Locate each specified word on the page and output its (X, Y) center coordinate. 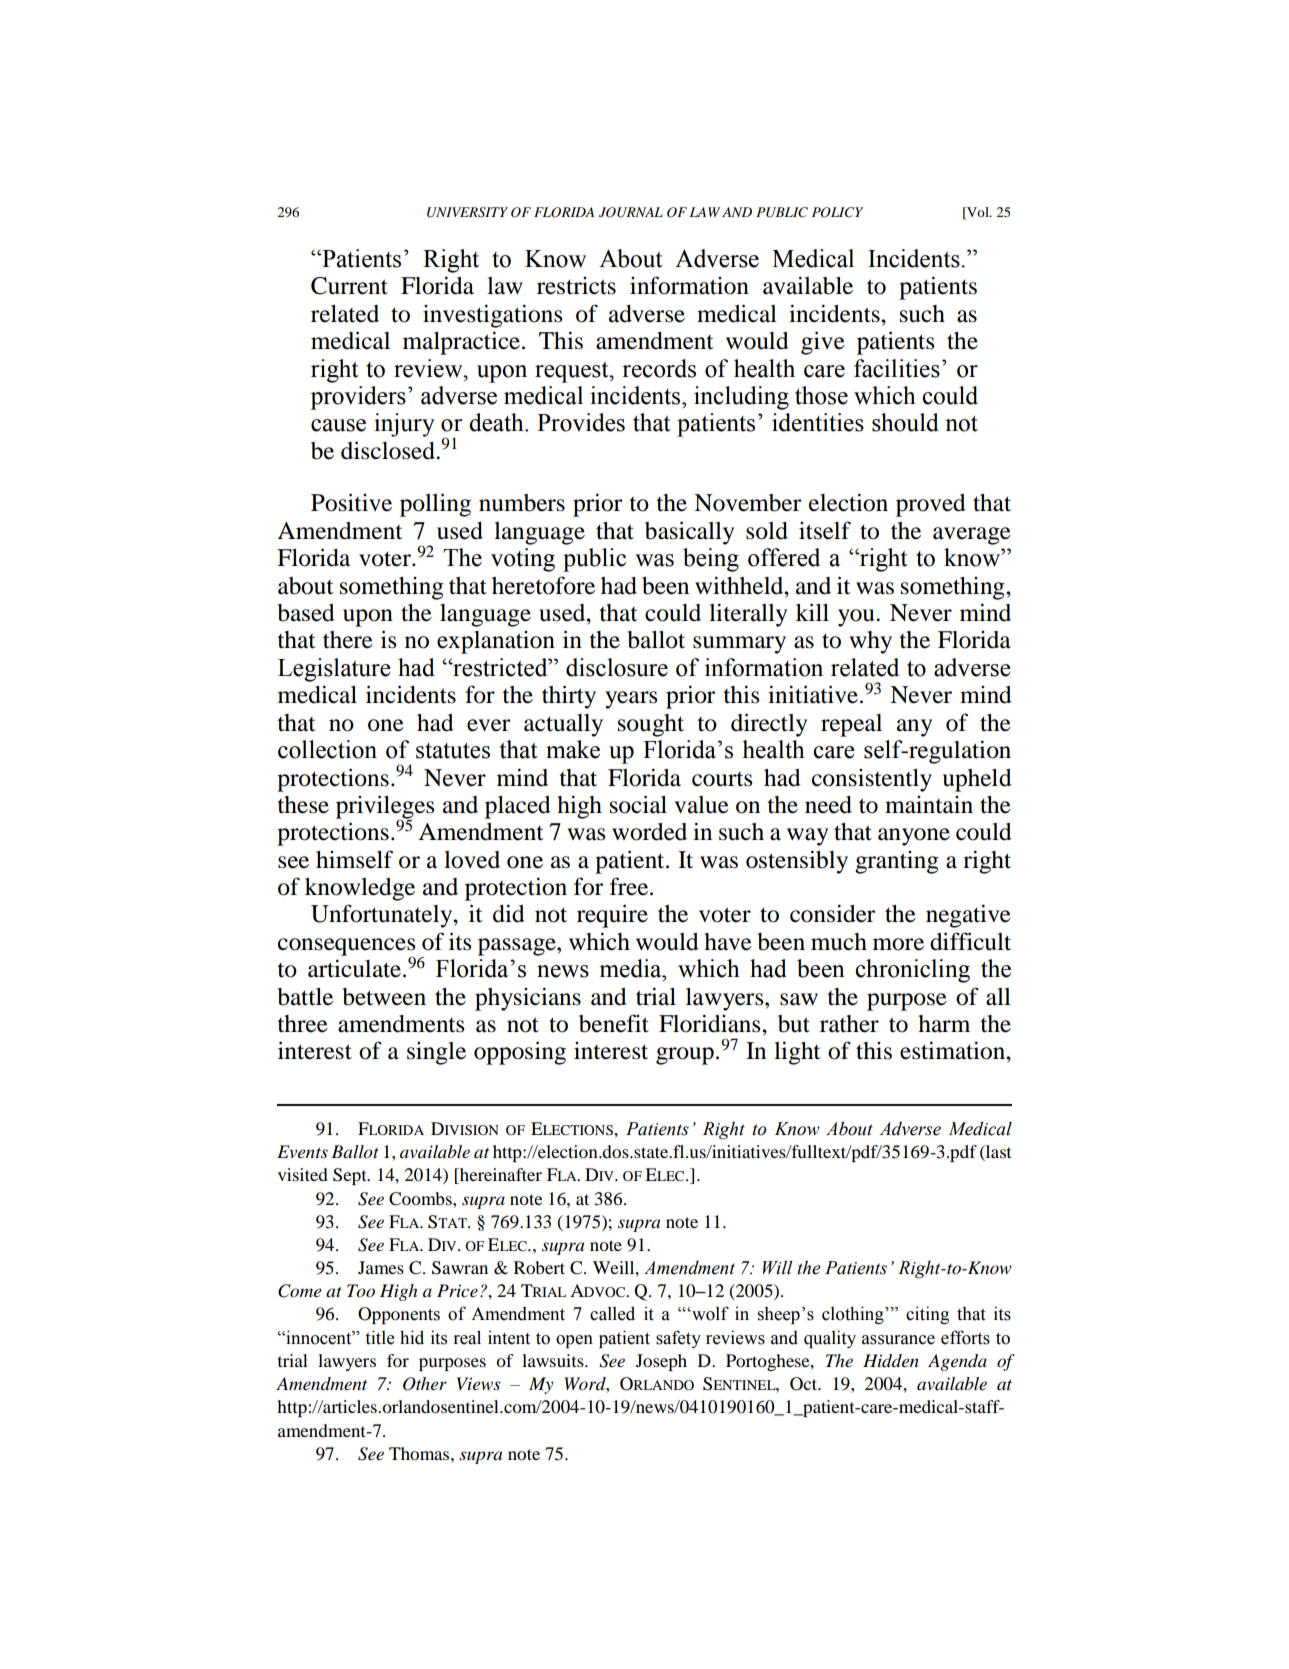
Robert (539, 1267)
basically (689, 533)
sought (651, 725)
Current (349, 286)
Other (425, 1384)
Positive (351, 502)
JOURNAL (631, 212)
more (898, 944)
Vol (978, 212)
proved (931, 505)
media (631, 968)
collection (327, 749)
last (997, 1153)
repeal (851, 725)
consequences (346, 948)
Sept (351, 1176)
